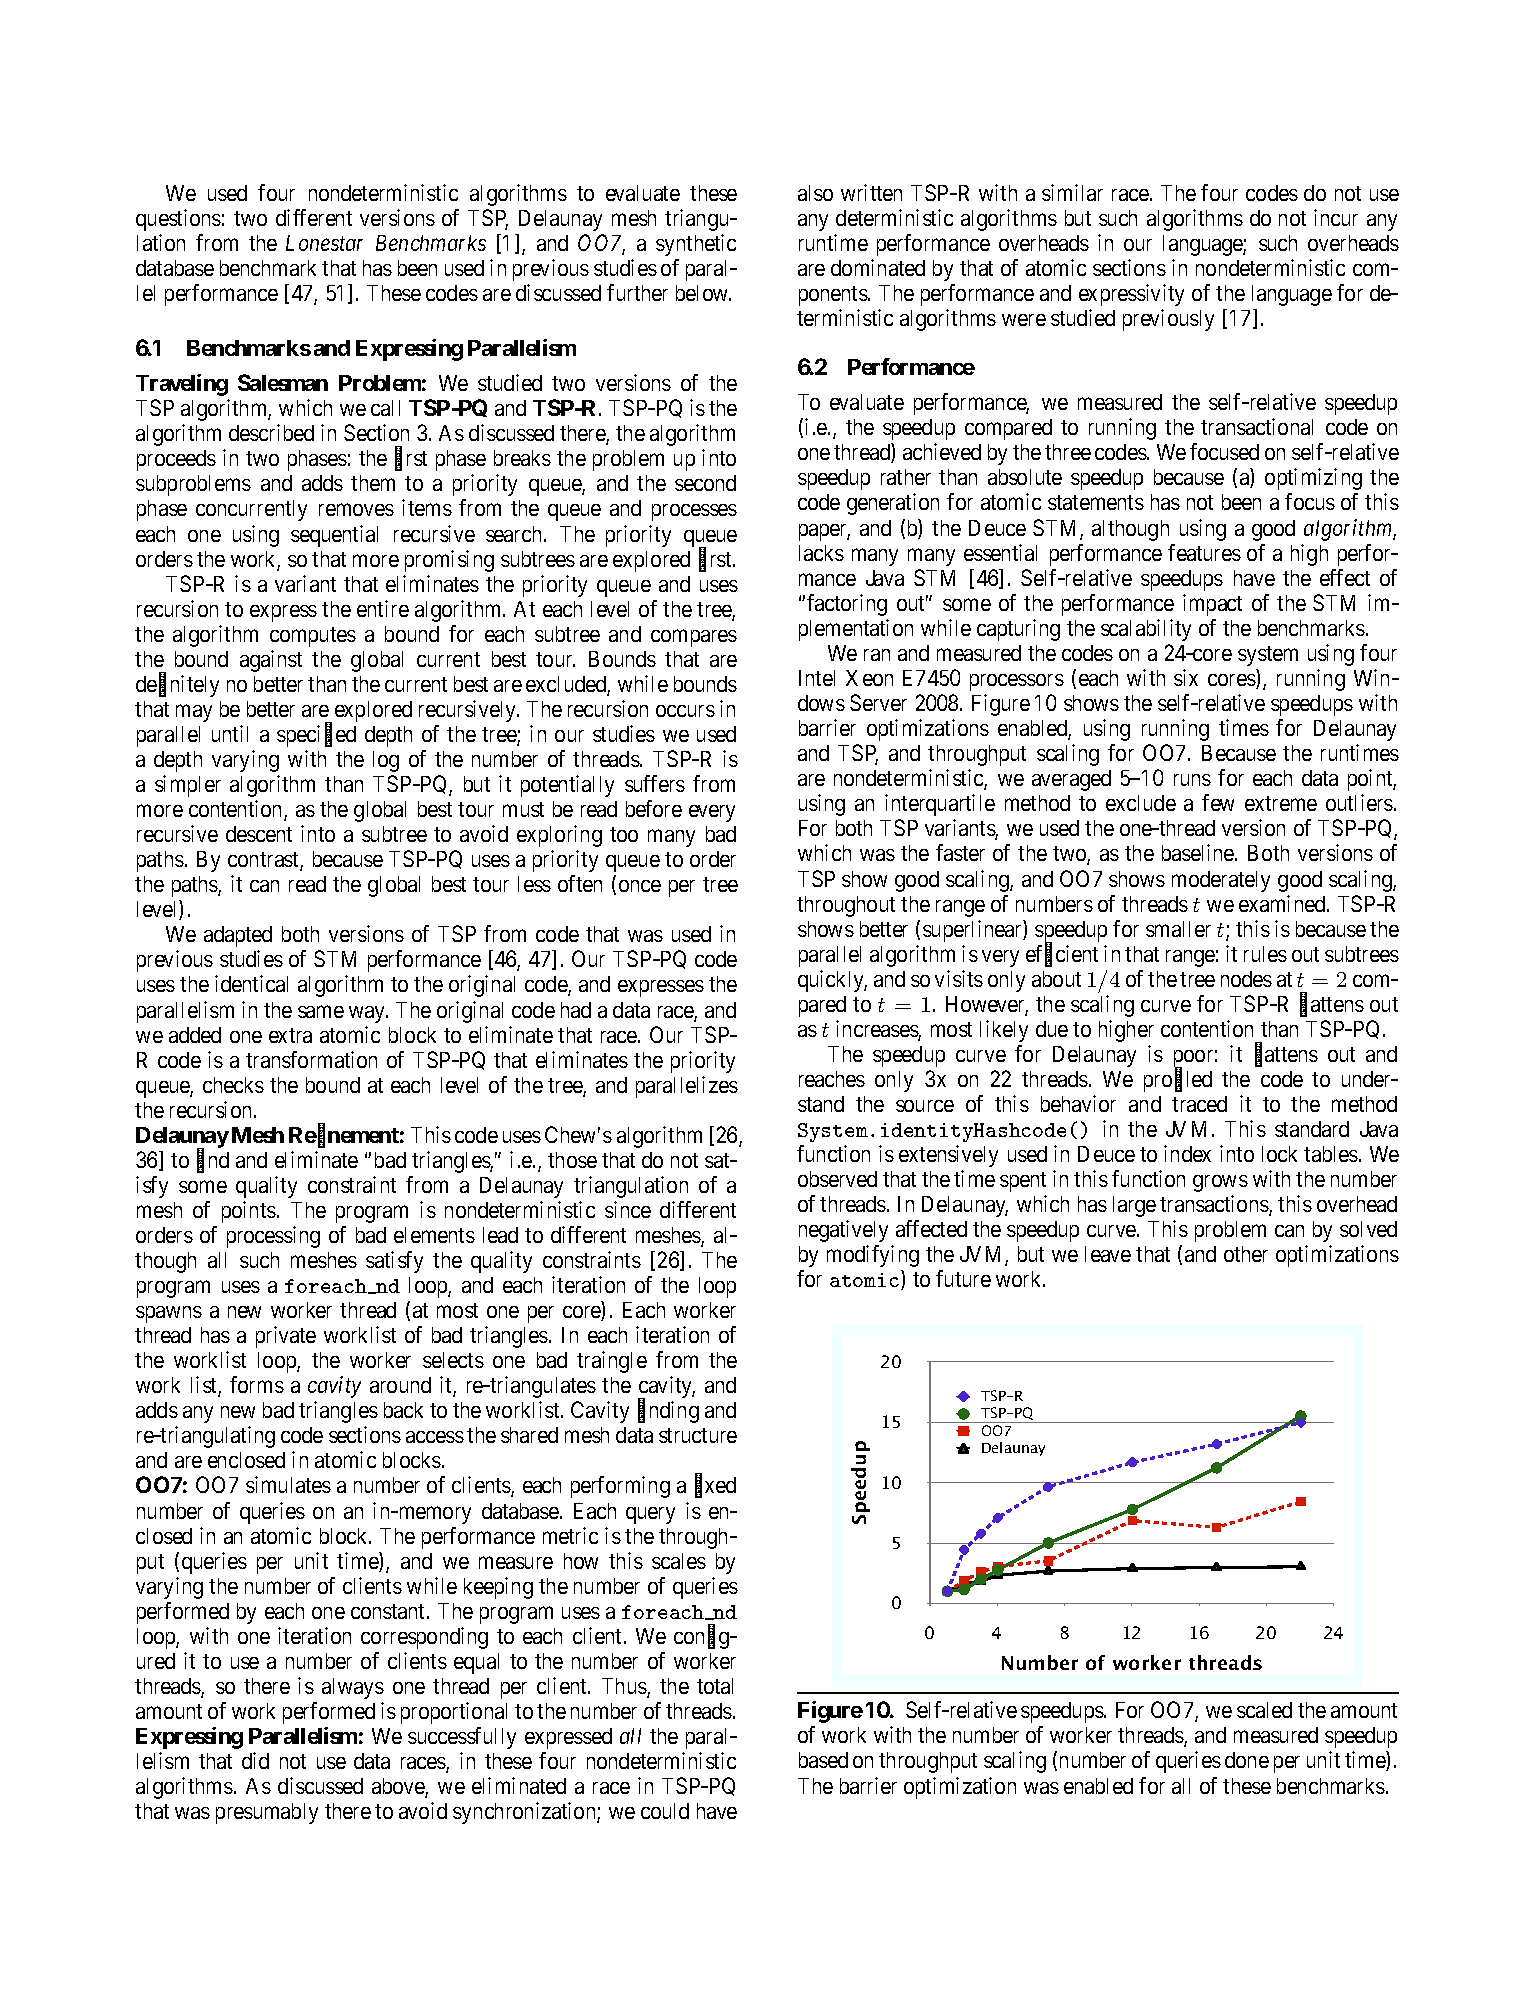  I want to click on questions, so click(178, 220).
